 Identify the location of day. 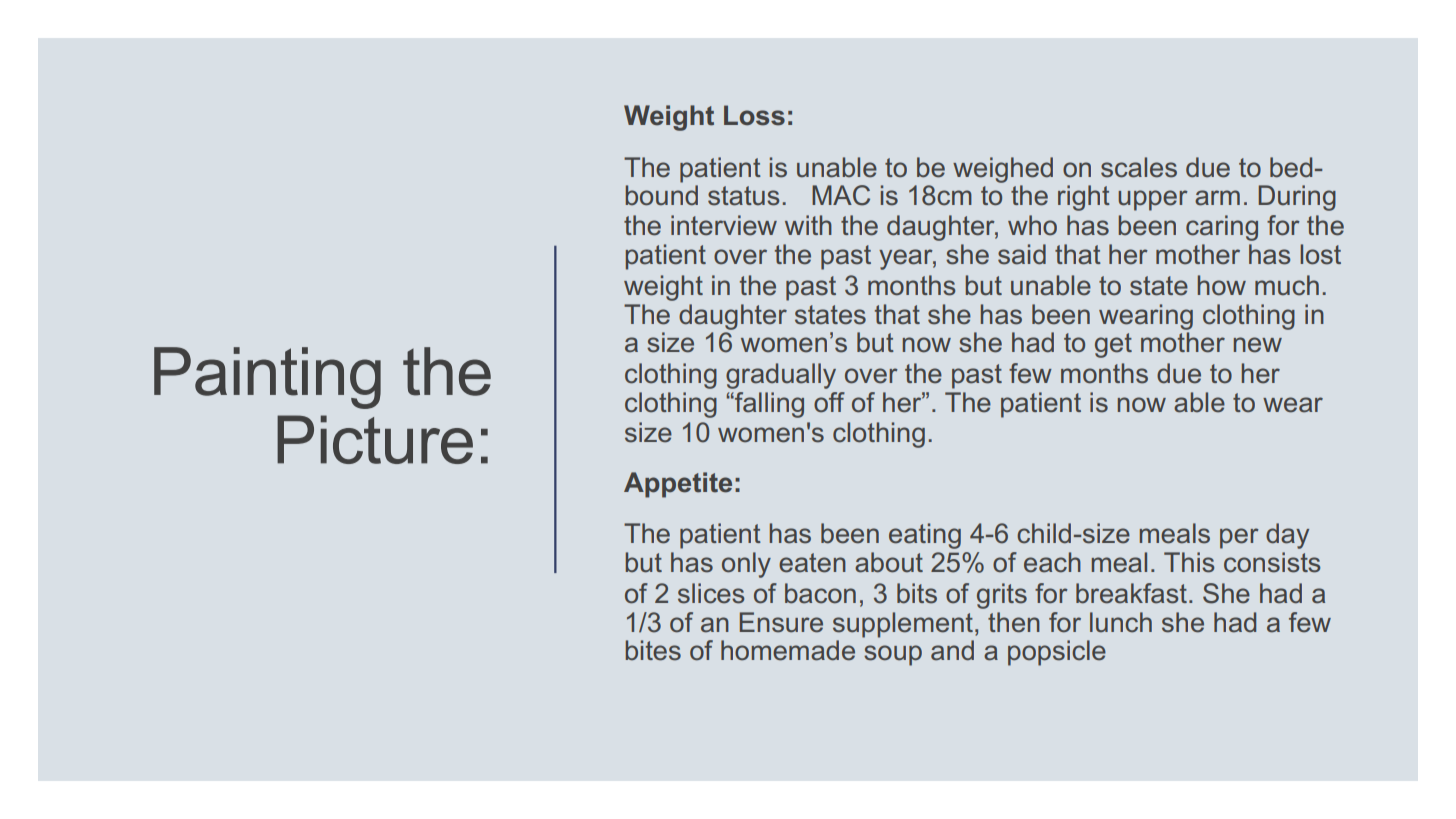
(1287, 536).
